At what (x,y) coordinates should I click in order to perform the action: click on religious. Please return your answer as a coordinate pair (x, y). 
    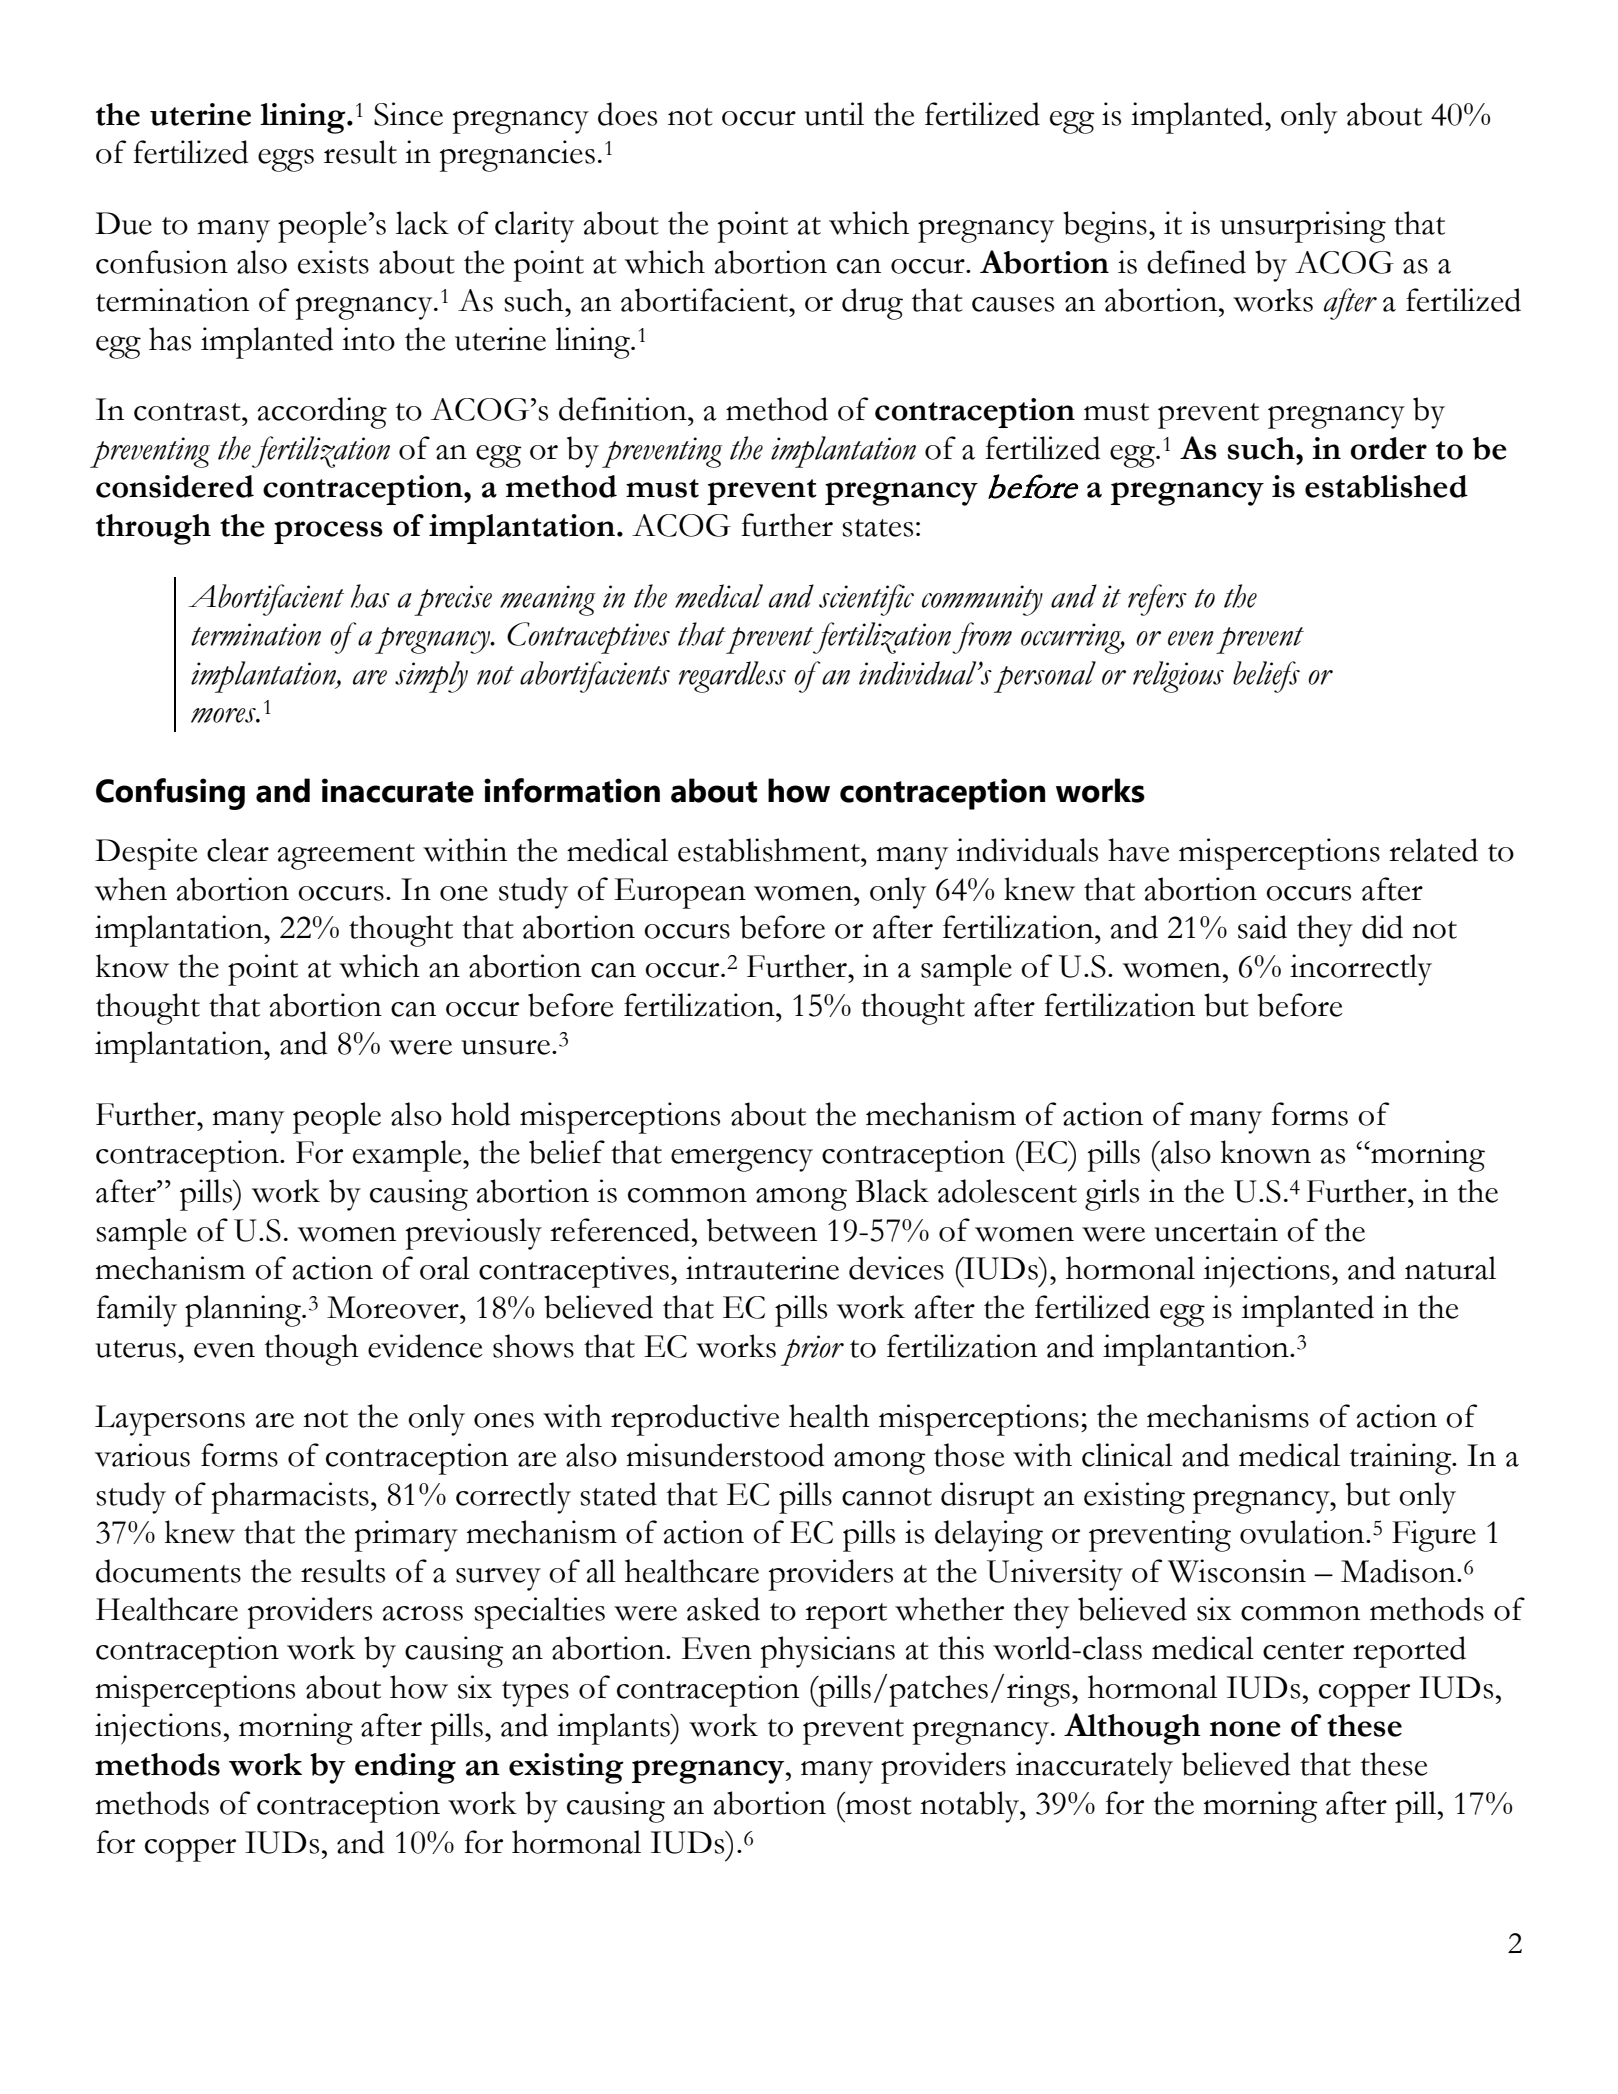
    Looking at the image, I should click on (1178, 677).
